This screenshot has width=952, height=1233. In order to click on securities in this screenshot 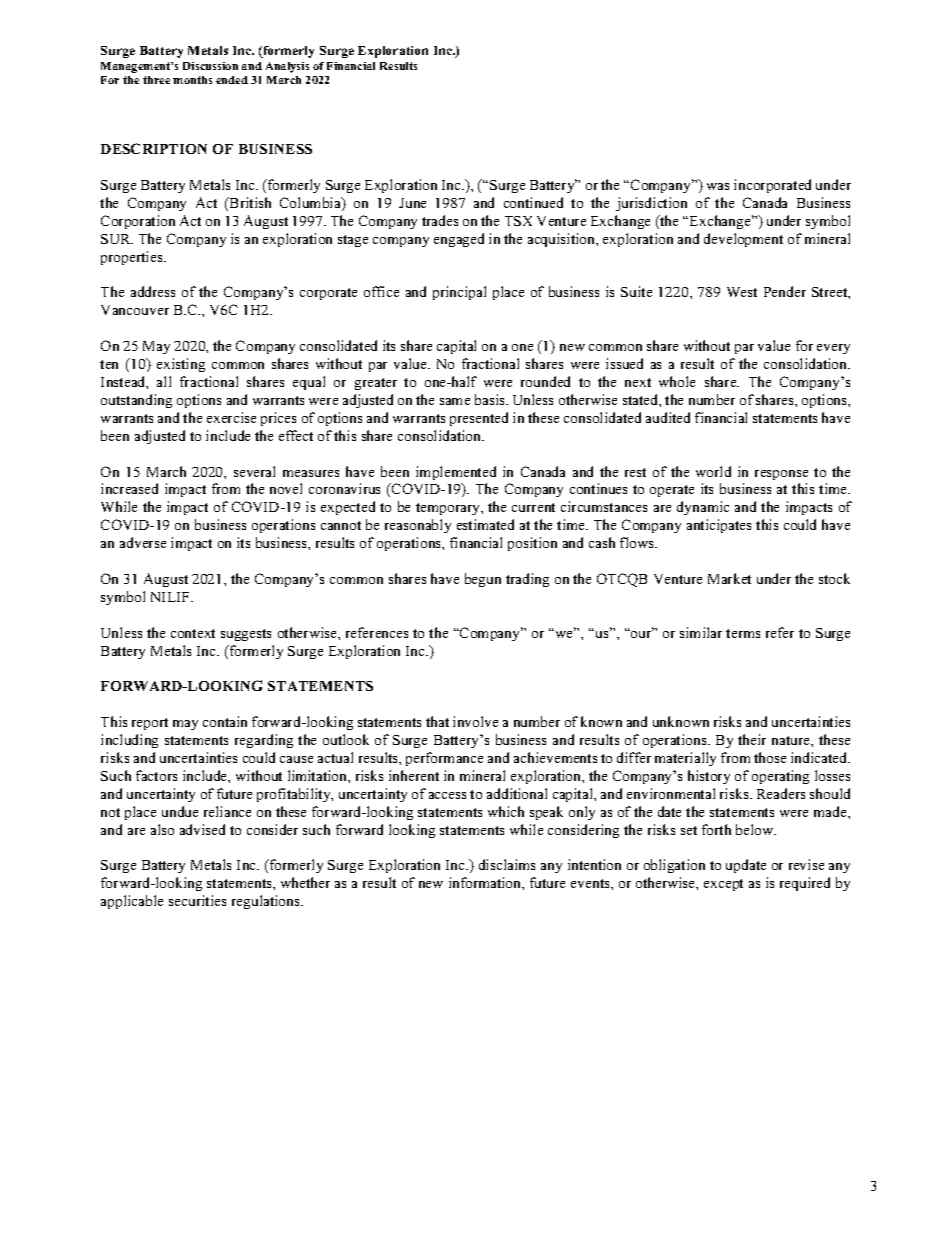, I will do `click(197, 900)`.
